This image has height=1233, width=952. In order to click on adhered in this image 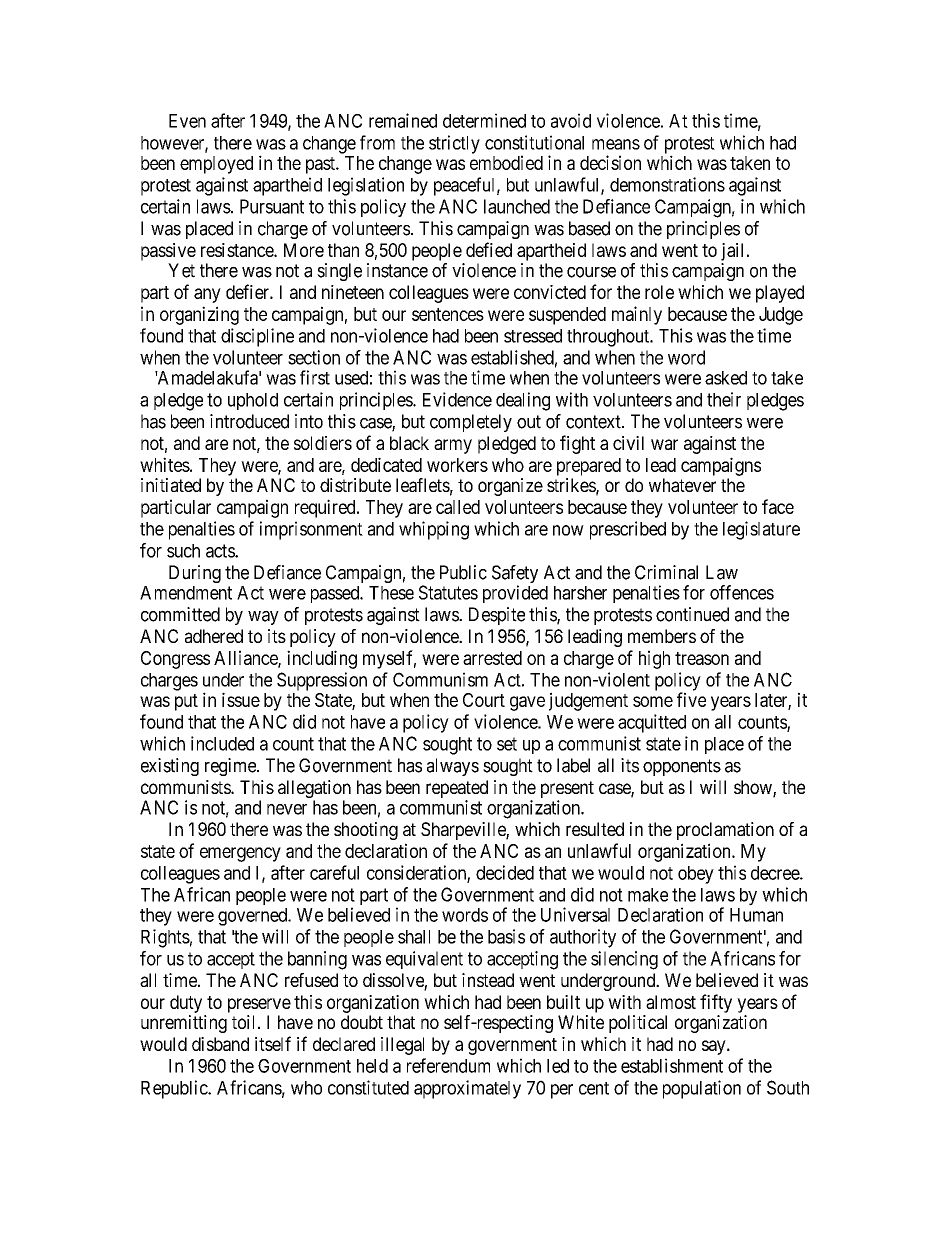, I will do `click(214, 636)`.
